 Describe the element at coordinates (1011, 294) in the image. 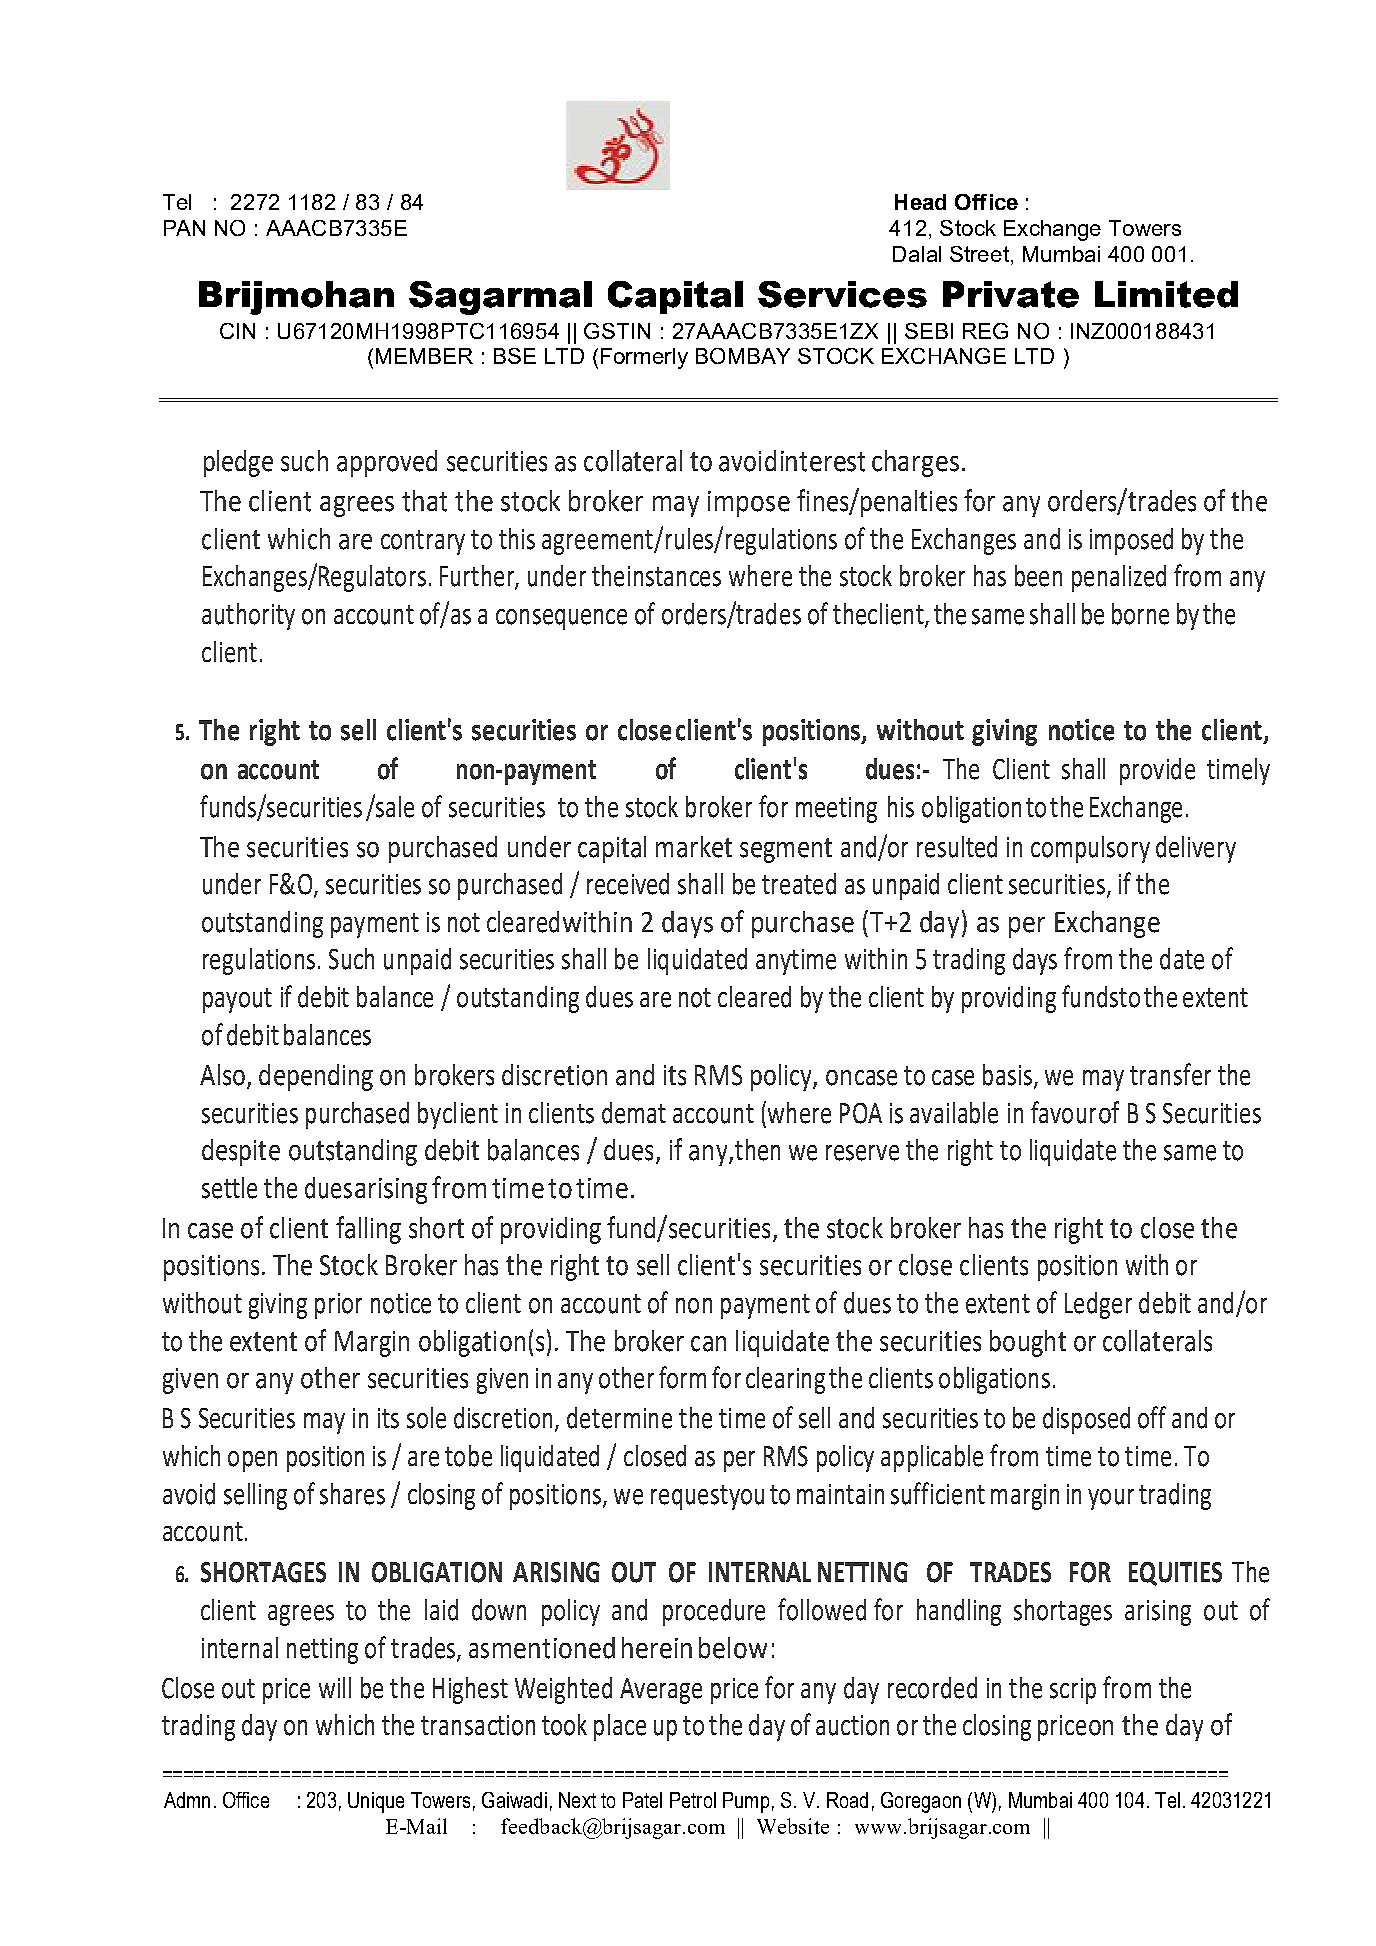

I see `Private` at that location.
